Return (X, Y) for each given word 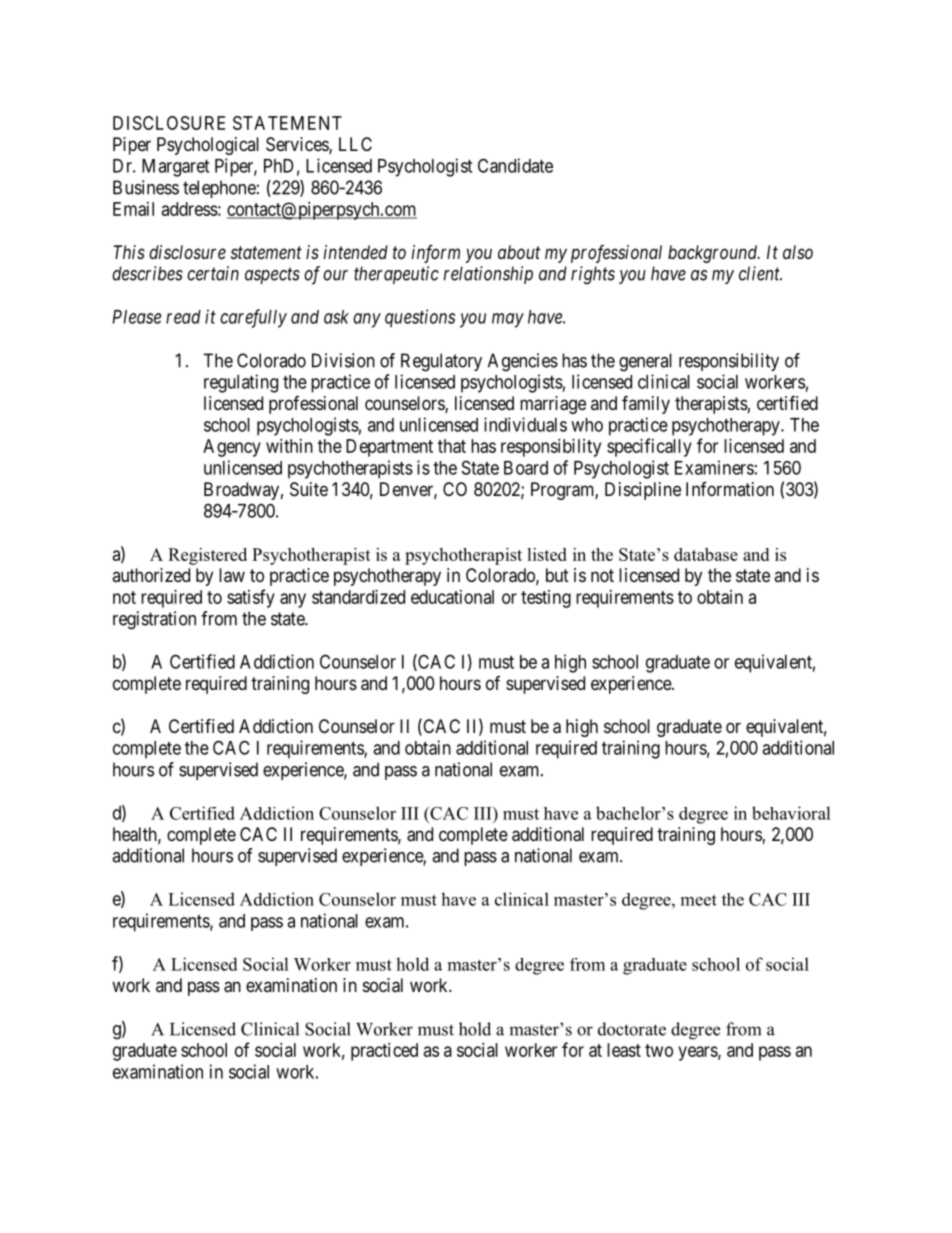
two (659, 1050)
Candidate (515, 165)
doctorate (632, 1029)
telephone (219, 189)
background (714, 254)
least (624, 1050)
